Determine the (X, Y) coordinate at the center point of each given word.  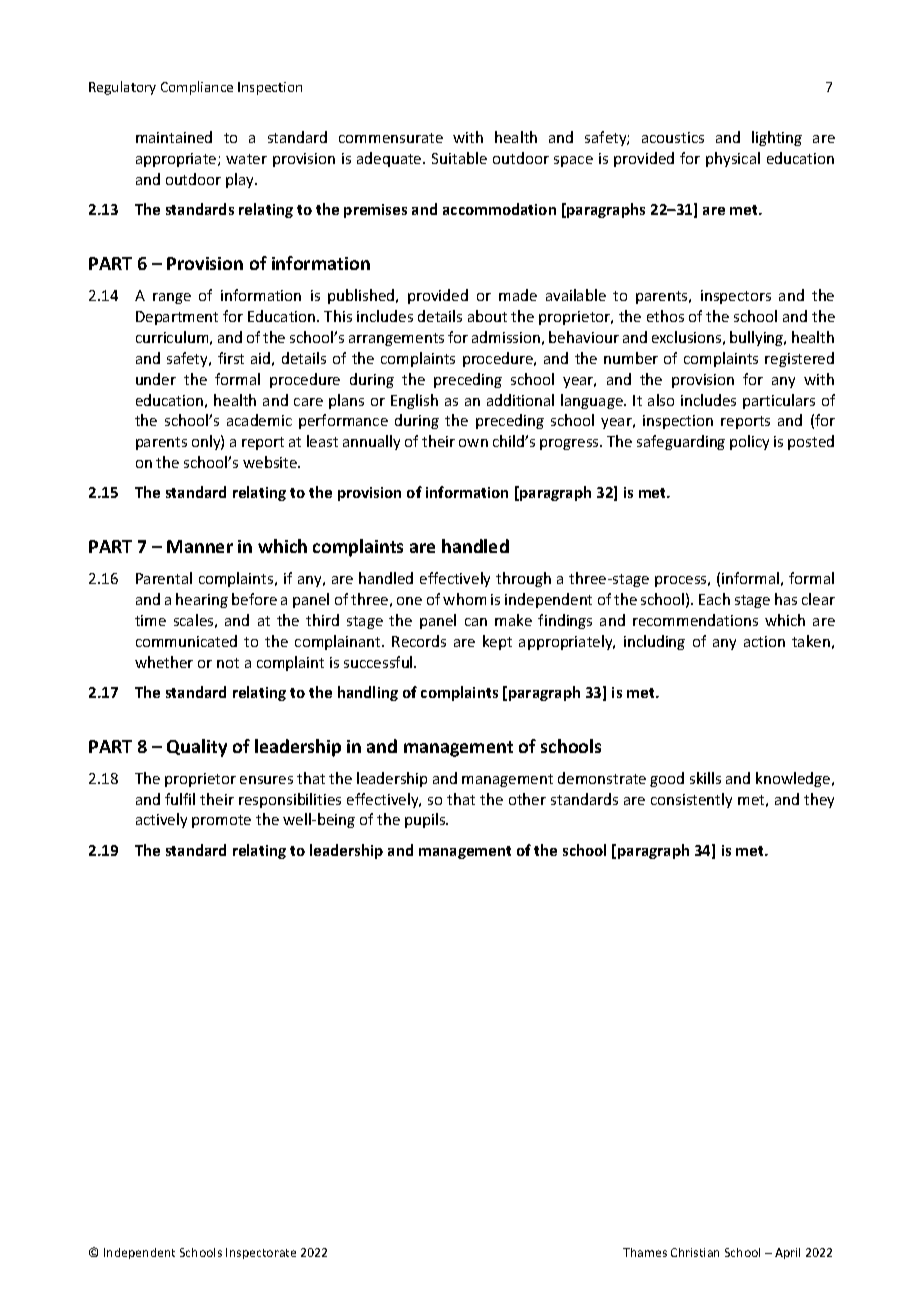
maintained (174, 137)
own (473, 443)
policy (749, 442)
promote (221, 821)
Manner (200, 546)
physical (733, 159)
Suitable (459, 158)
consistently (691, 800)
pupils (426, 820)
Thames (645, 1252)
